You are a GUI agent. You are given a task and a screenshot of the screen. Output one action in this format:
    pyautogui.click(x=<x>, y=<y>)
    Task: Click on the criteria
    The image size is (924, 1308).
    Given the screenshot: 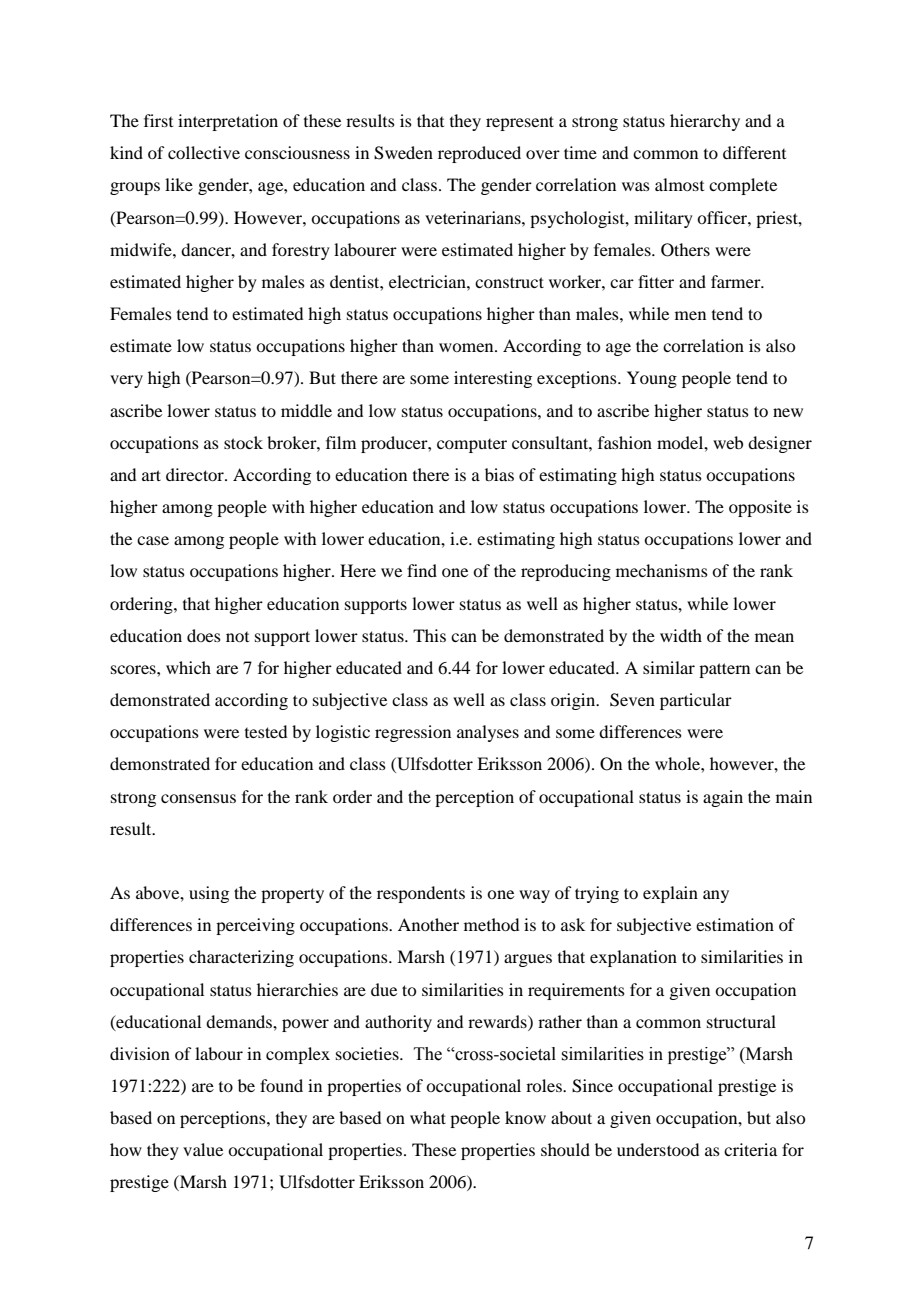 What is the action you would take?
    pyautogui.click(x=750, y=1149)
